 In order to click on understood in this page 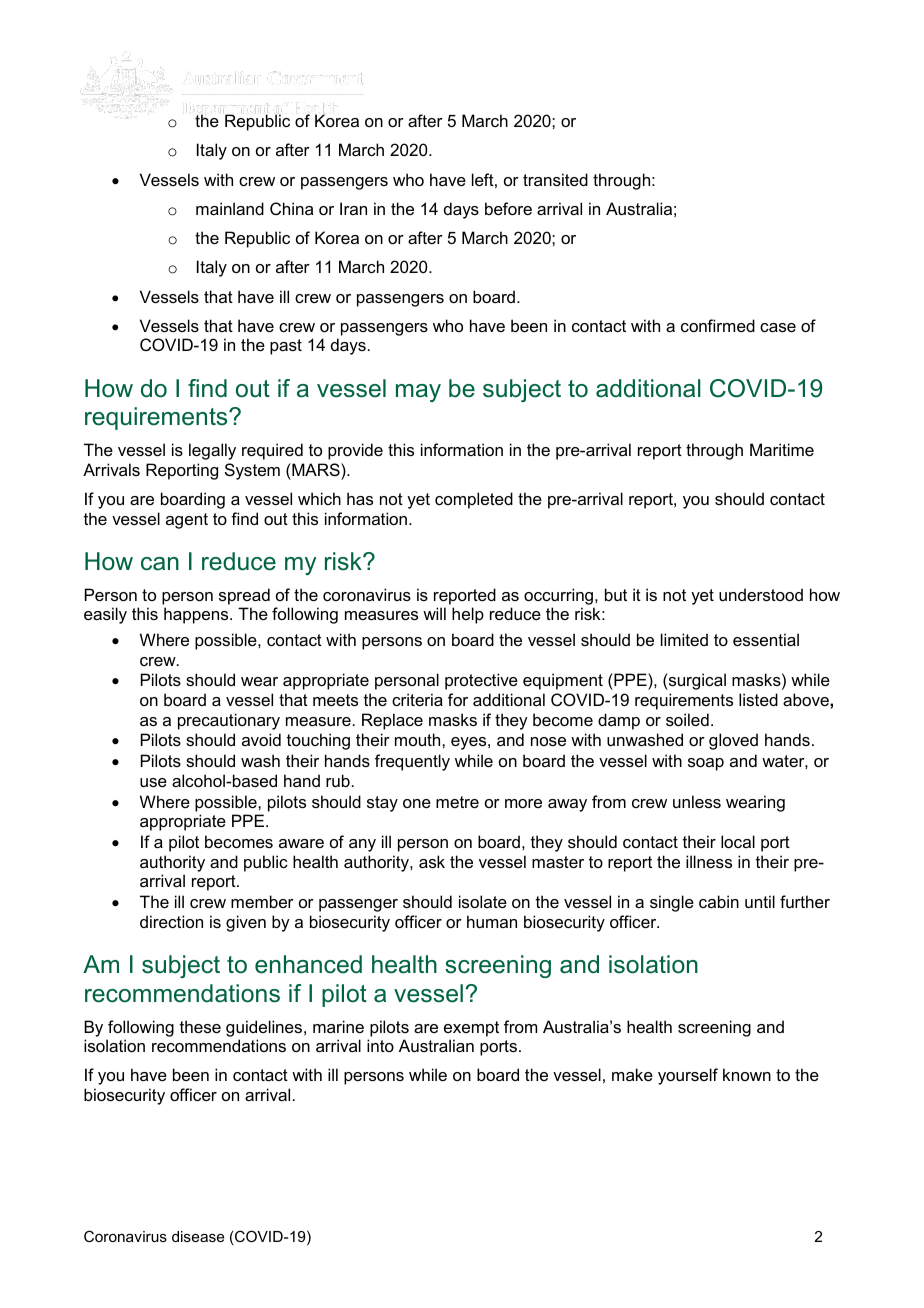, I will do `click(761, 594)`.
